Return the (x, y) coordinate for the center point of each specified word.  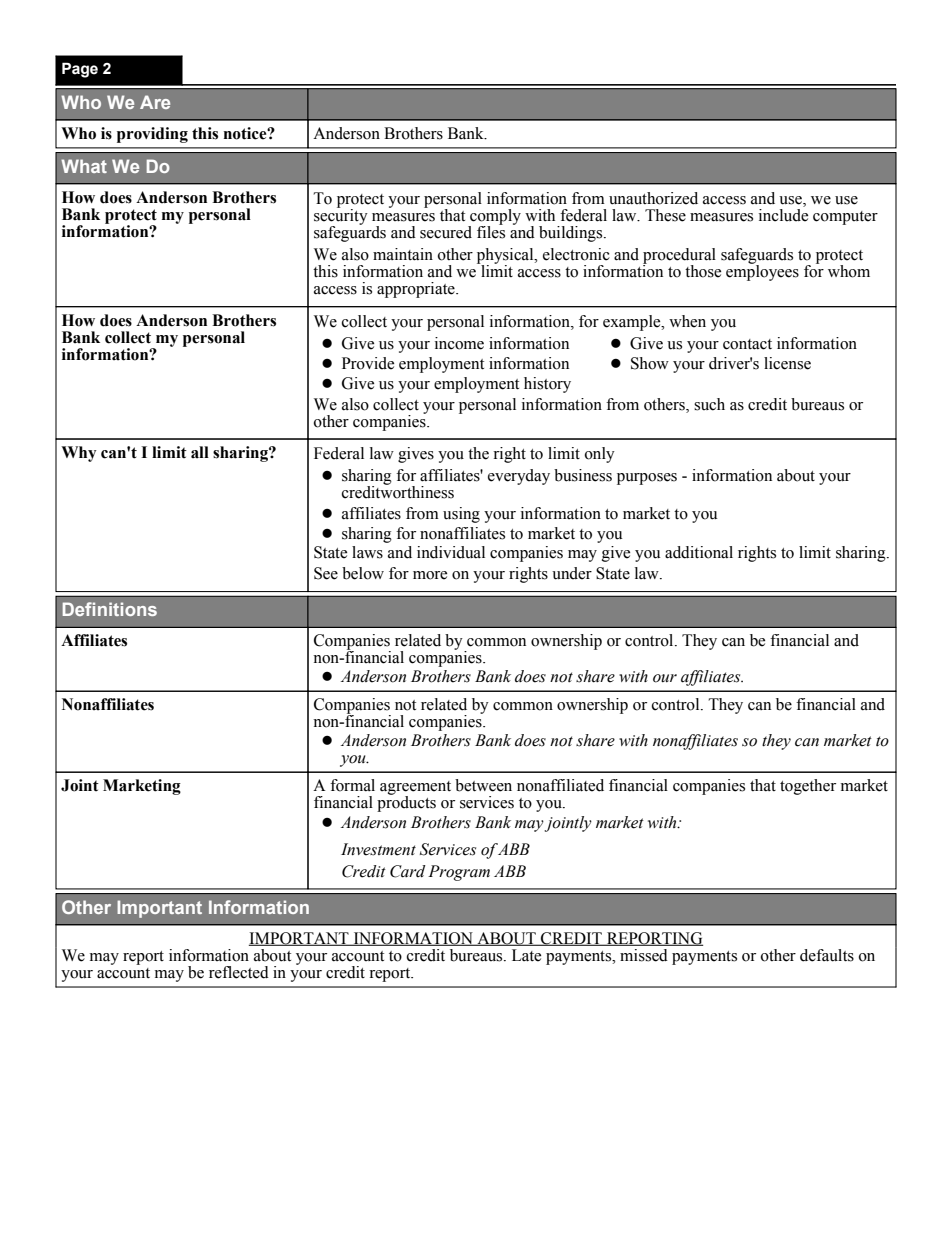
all (200, 452)
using (461, 515)
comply (494, 218)
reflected (239, 972)
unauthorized (653, 198)
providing (152, 135)
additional (699, 552)
